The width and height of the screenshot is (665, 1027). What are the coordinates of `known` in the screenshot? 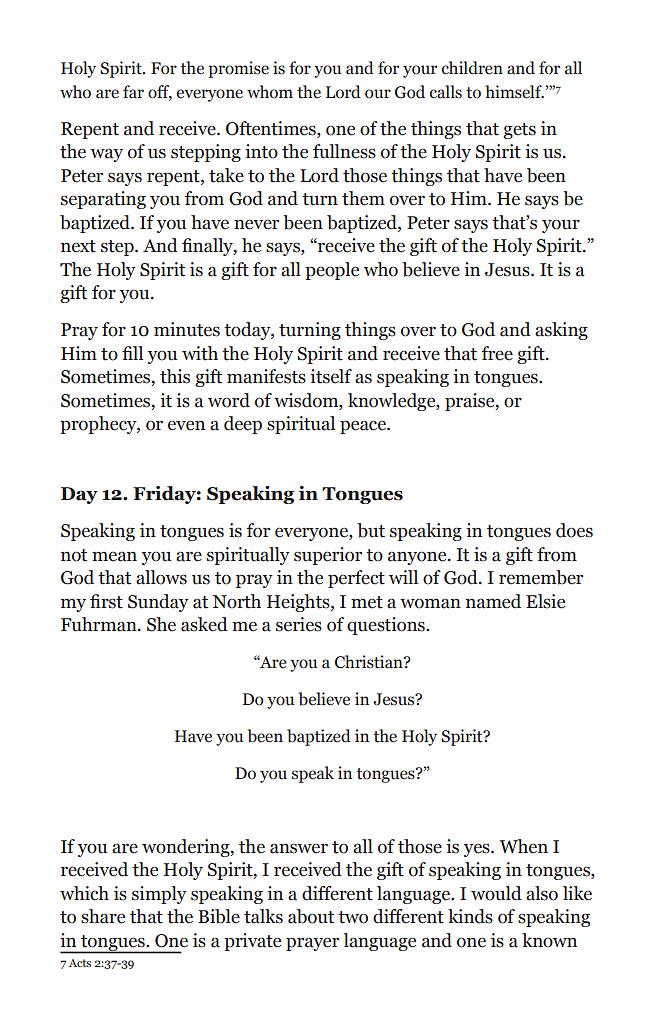 It's located at (549, 940).
